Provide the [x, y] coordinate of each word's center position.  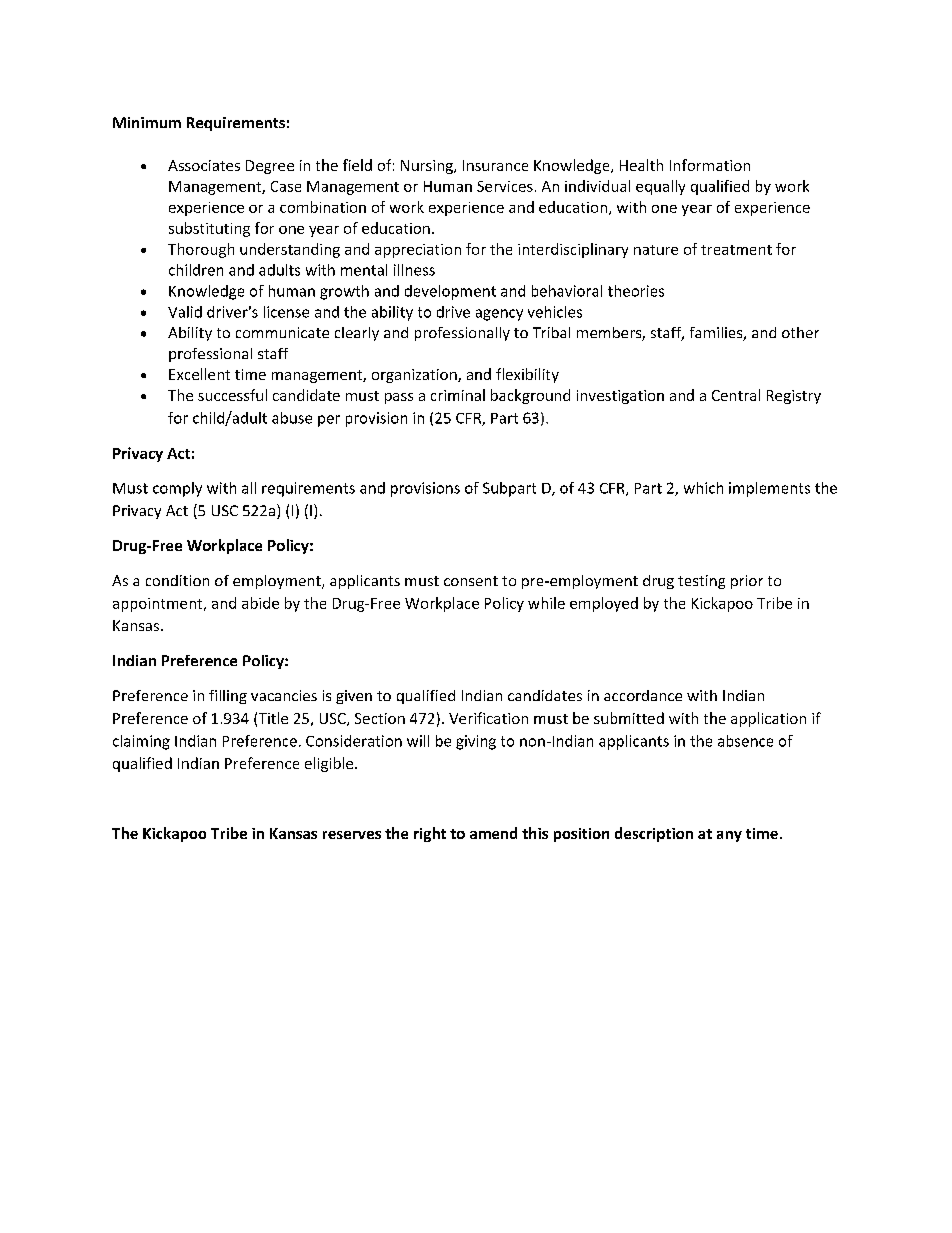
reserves [352, 835]
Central [736, 395]
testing [701, 582]
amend [493, 833]
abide [260, 603]
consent [471, 581]
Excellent [199, 374]
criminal [458, 395]
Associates [204, 165]
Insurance [495, 165]
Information [710, 165]
